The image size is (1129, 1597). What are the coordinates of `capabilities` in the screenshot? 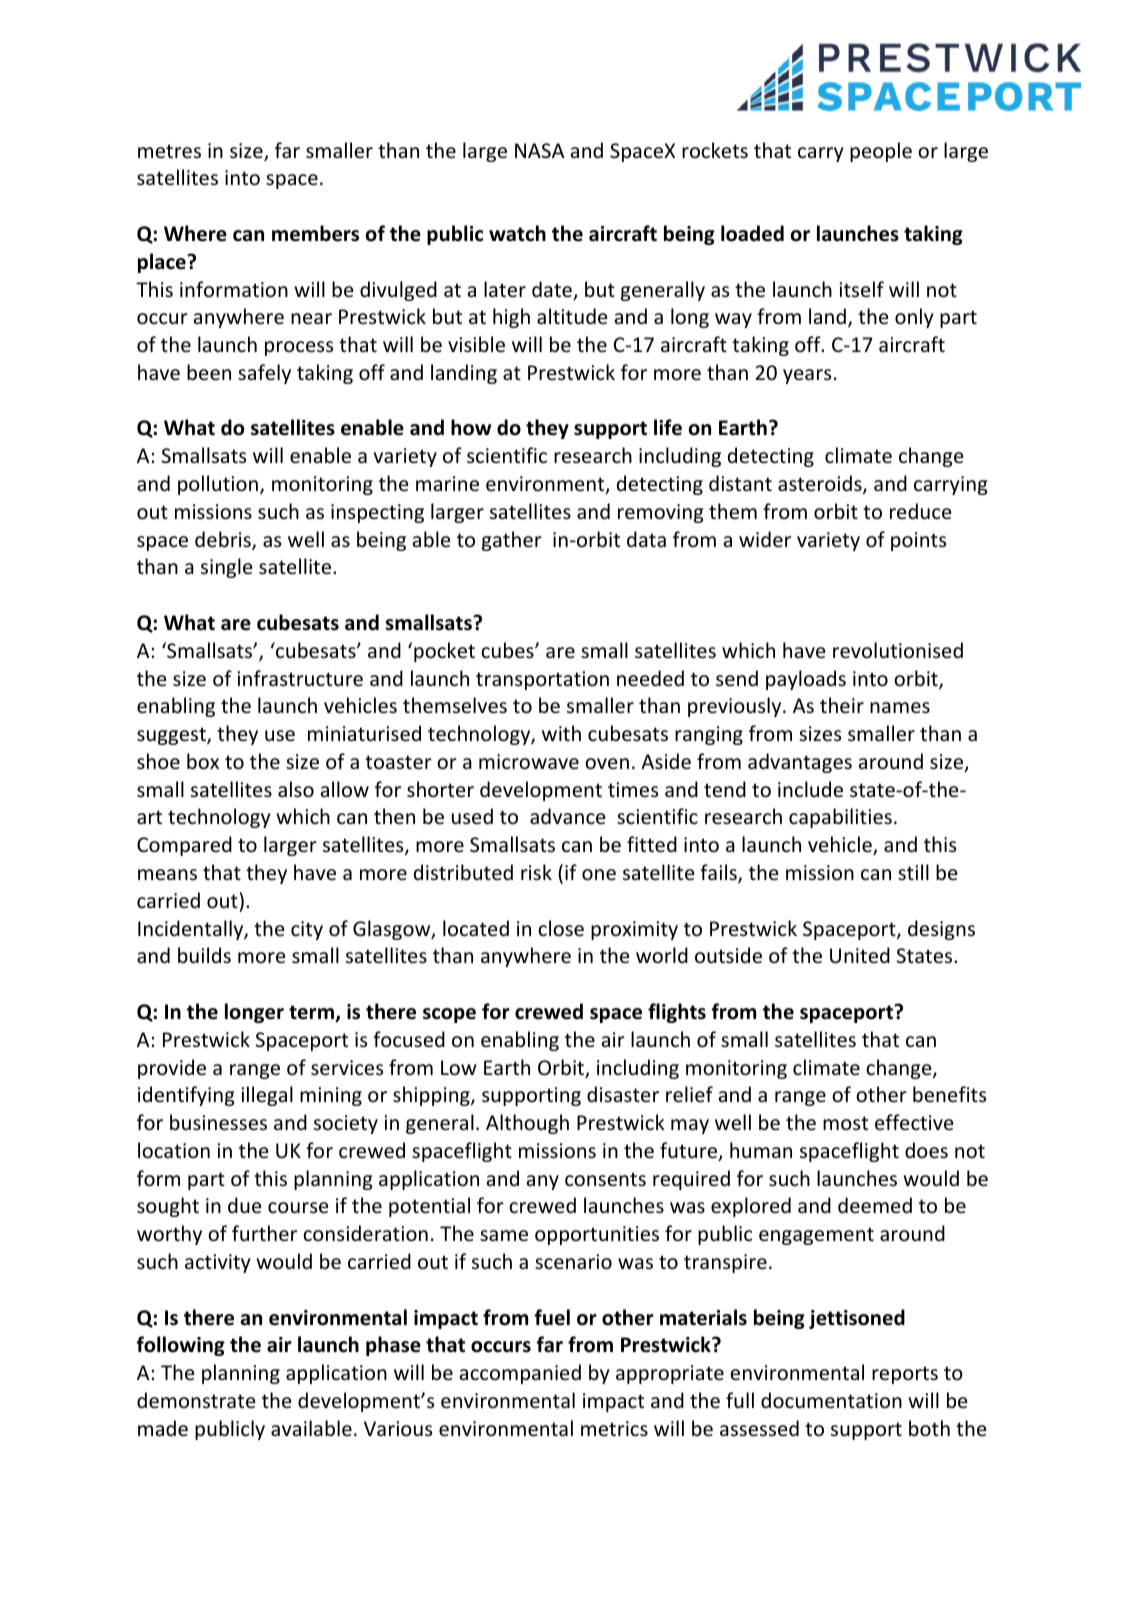 It's located at (840, 818).
